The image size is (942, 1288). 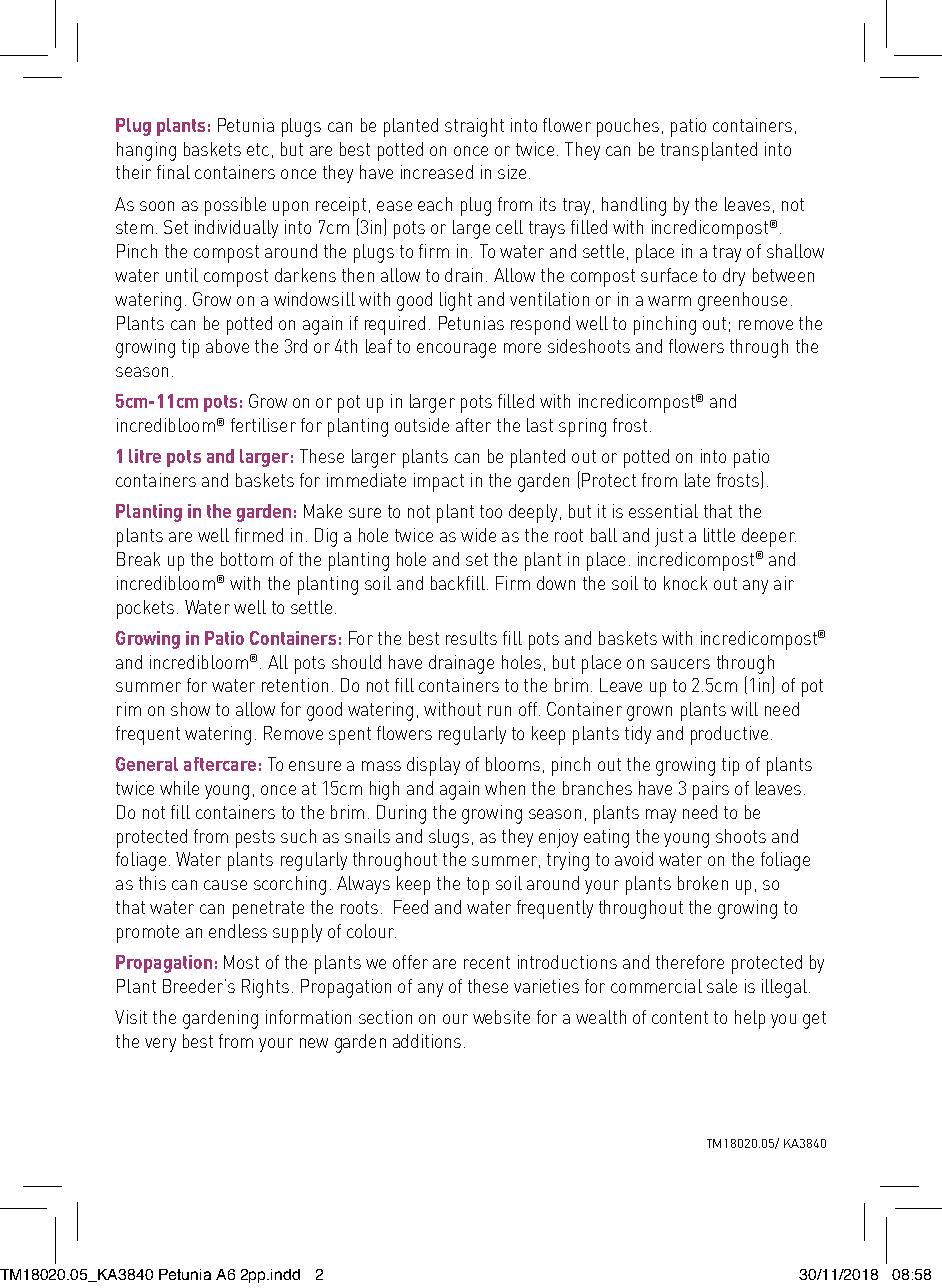 I want to click on knock, so click(x=685, y=583).
